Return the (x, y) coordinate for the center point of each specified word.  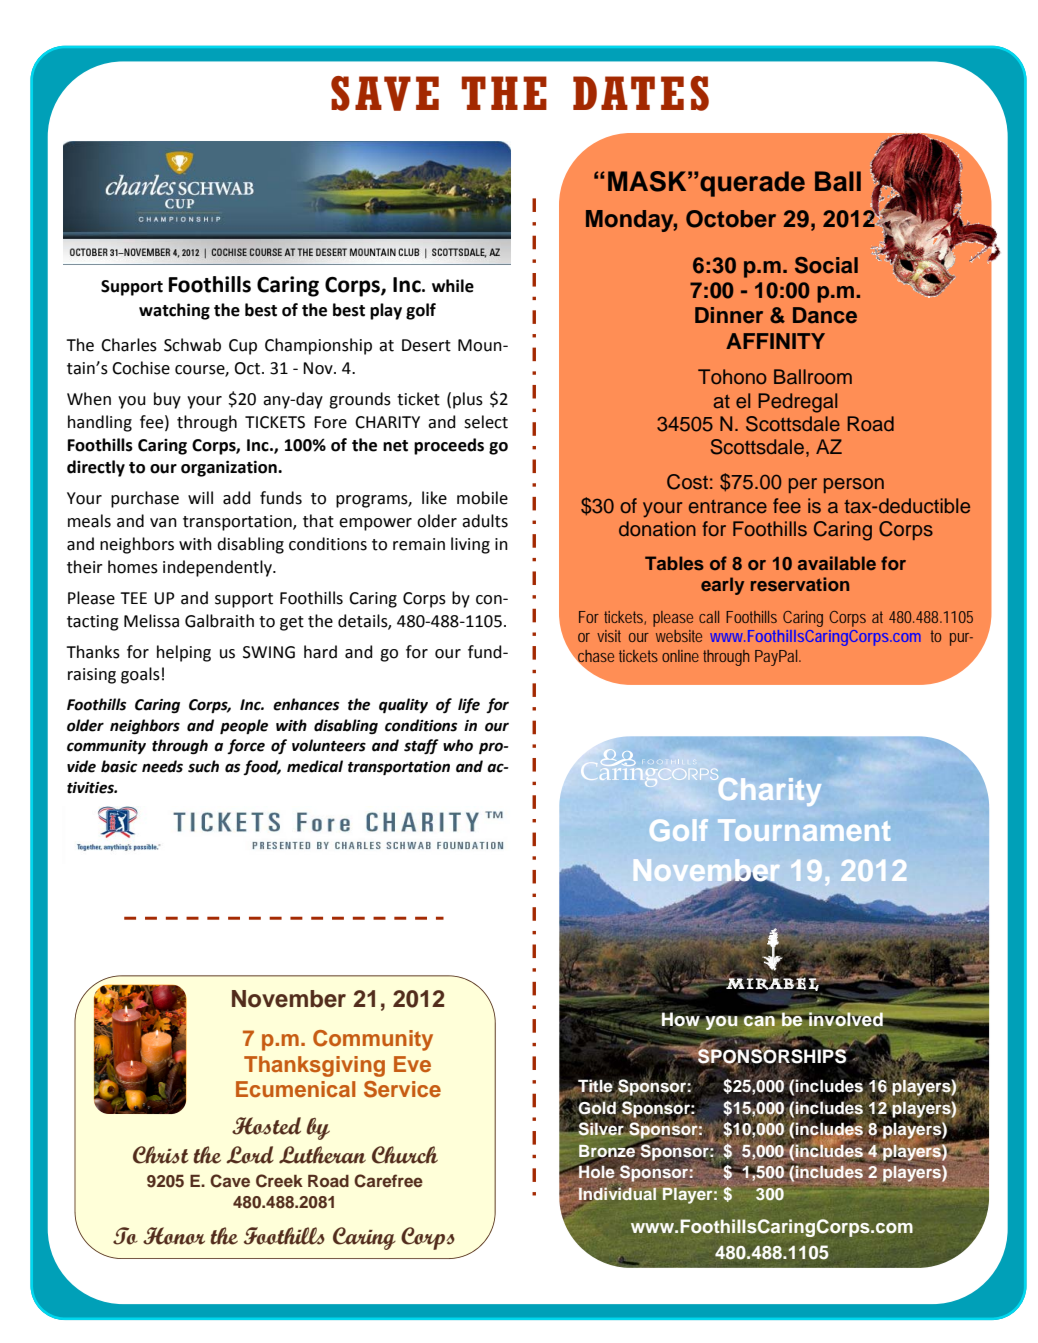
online (680, 656)
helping (184, 653)
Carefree (388, 1181)
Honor (174, 1236)
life (469, 705)
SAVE (385, 93)
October (731, 219)
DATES (641, 93)
